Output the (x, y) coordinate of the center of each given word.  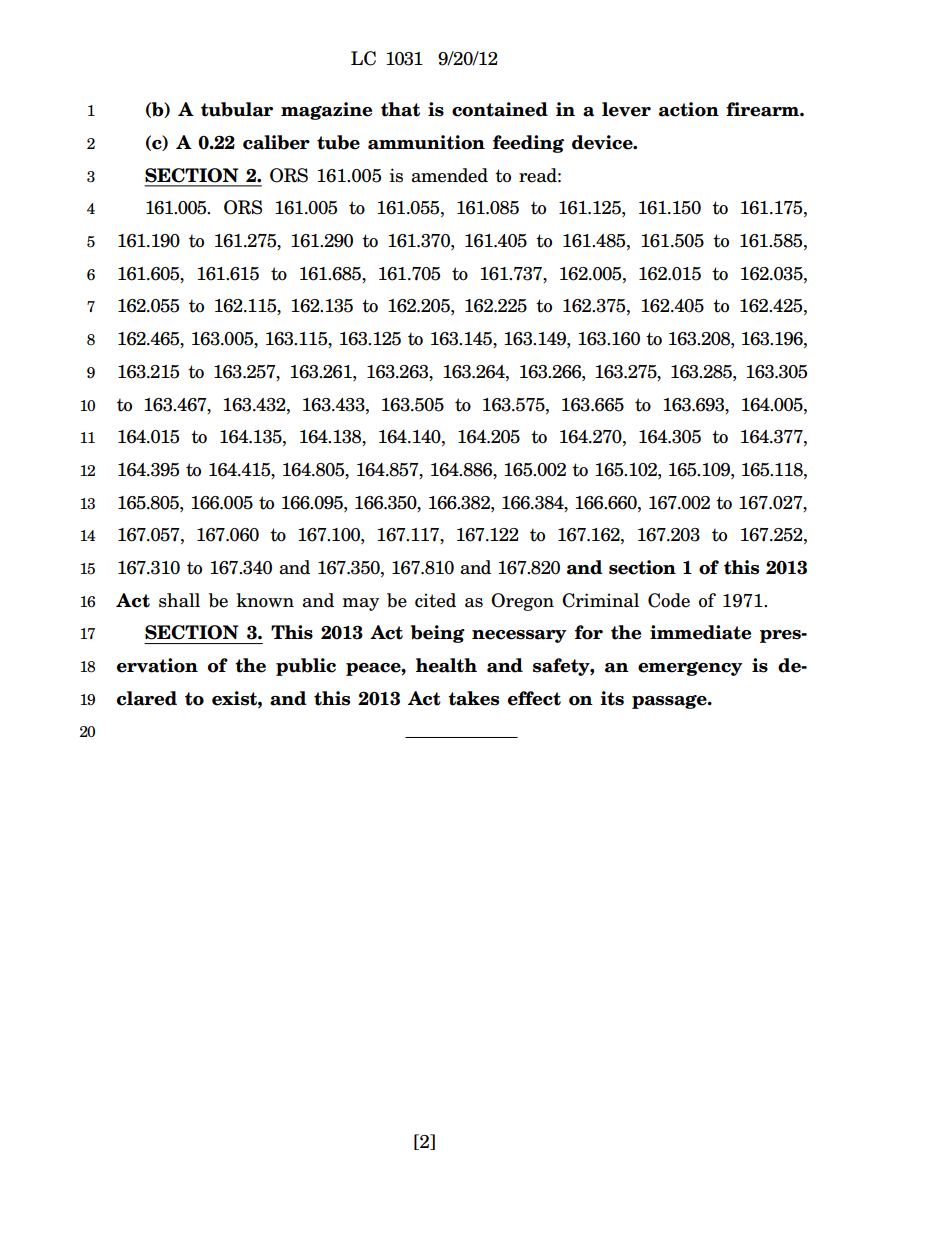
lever (626, 109)
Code (669, 600)
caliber (276, 142)
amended (449, 175)
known (265, 600)
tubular (237, 109)
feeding (528, 144)
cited (435, 600)
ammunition (426, 142)
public (306, 667)
